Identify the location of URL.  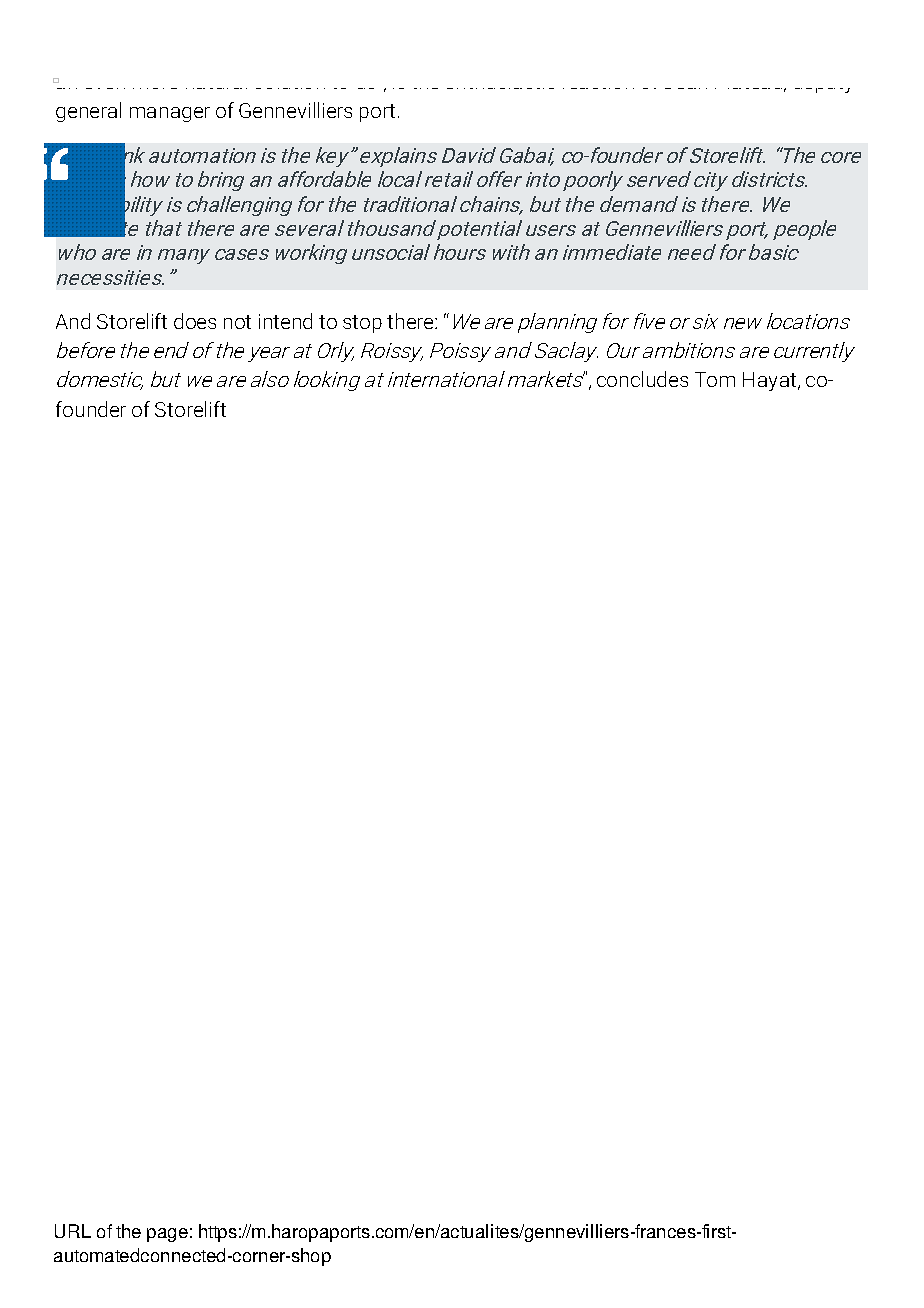
(73, 1231).
